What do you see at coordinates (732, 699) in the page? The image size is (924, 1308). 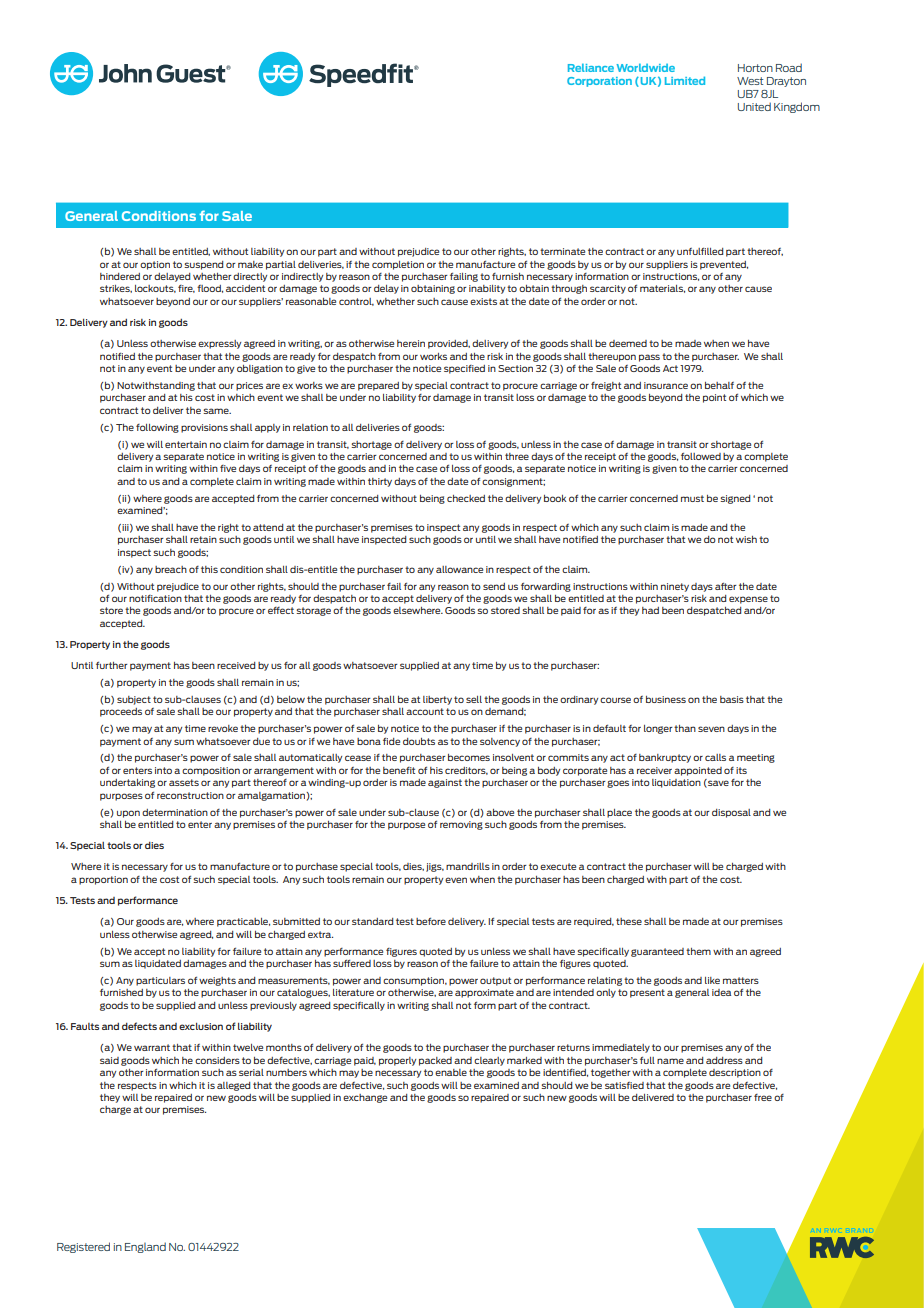 I see `basis` at bounding box center [732, 699].
